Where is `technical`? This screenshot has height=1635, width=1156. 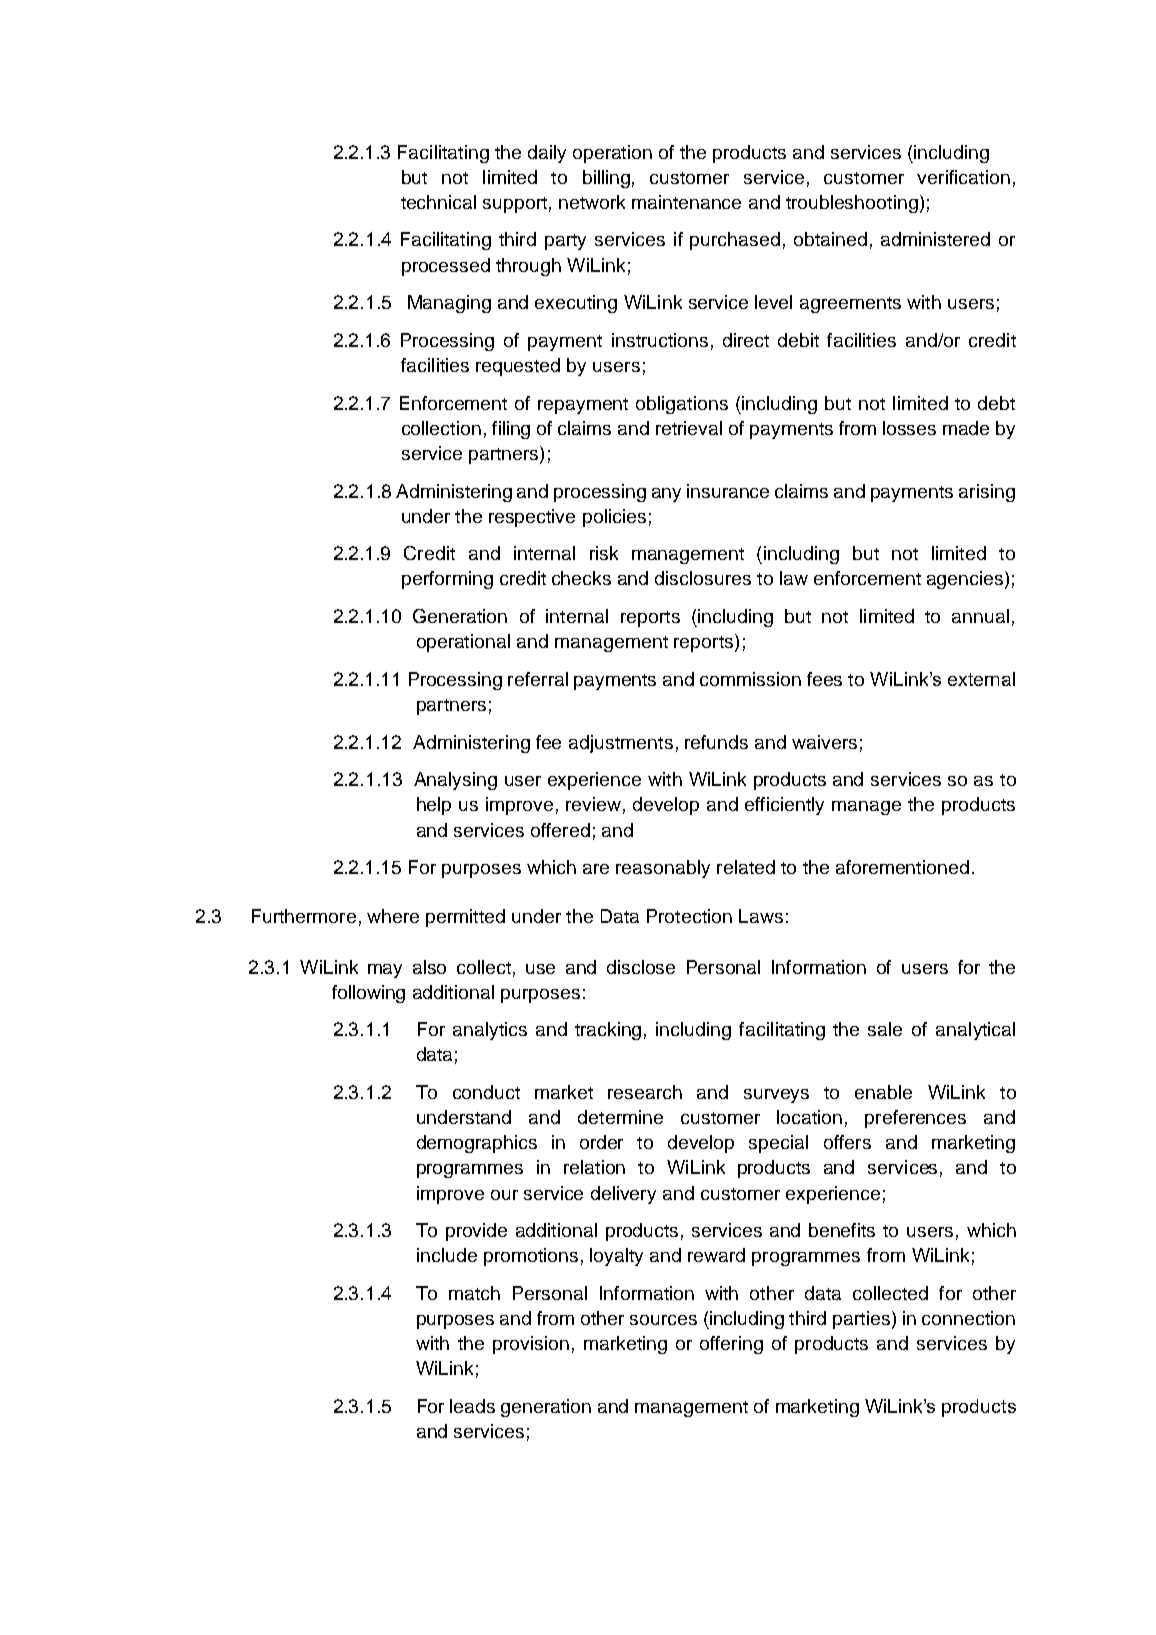
technical is located at coordinates (438, 202).
